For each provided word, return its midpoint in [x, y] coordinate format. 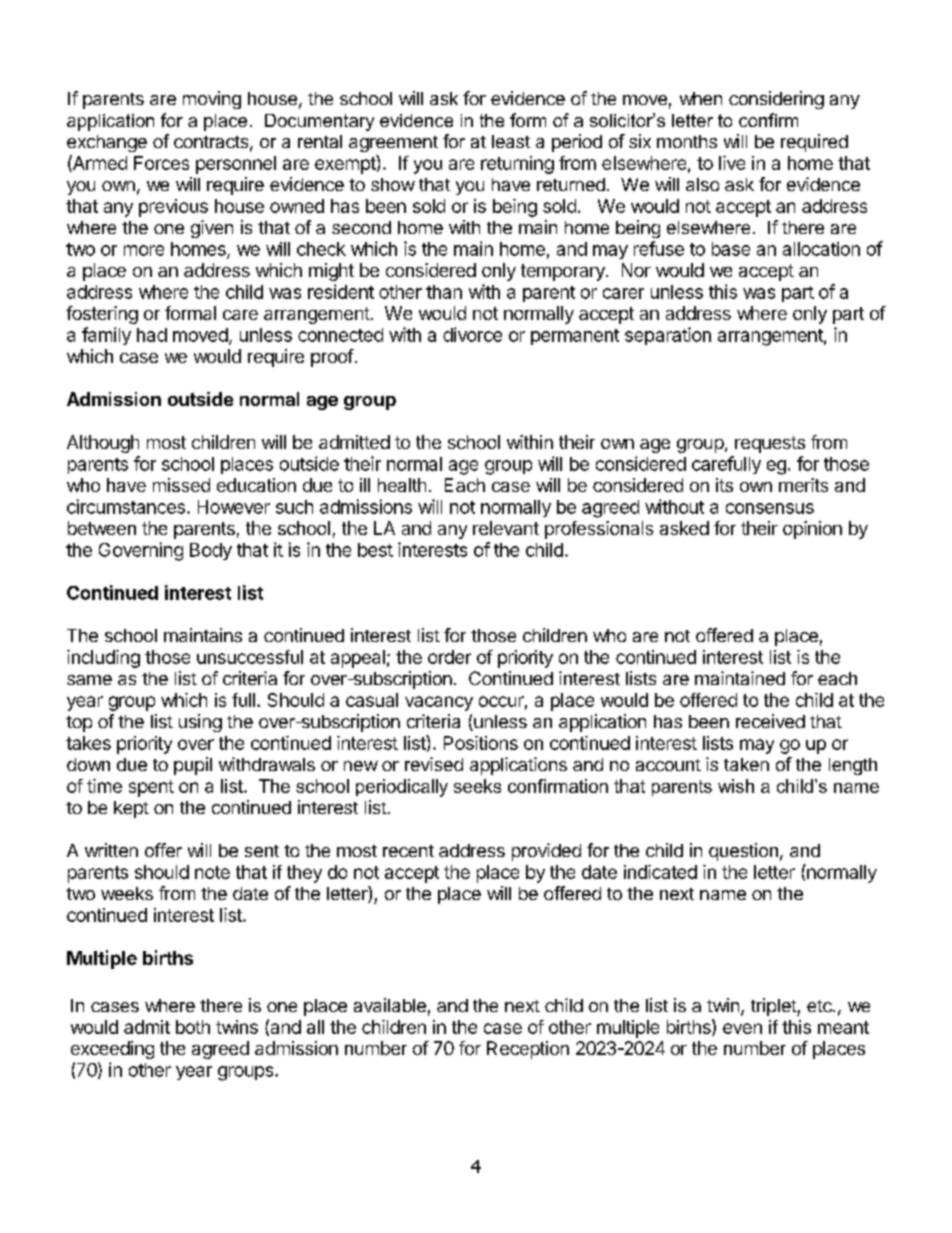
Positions [481, 743]
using [200, 723]
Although [103, 444]
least [511, 141]
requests [770, 444]
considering [776, 100]
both [193, 1027]
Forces [161, 163]
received [770, 721]
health [402, 485]
